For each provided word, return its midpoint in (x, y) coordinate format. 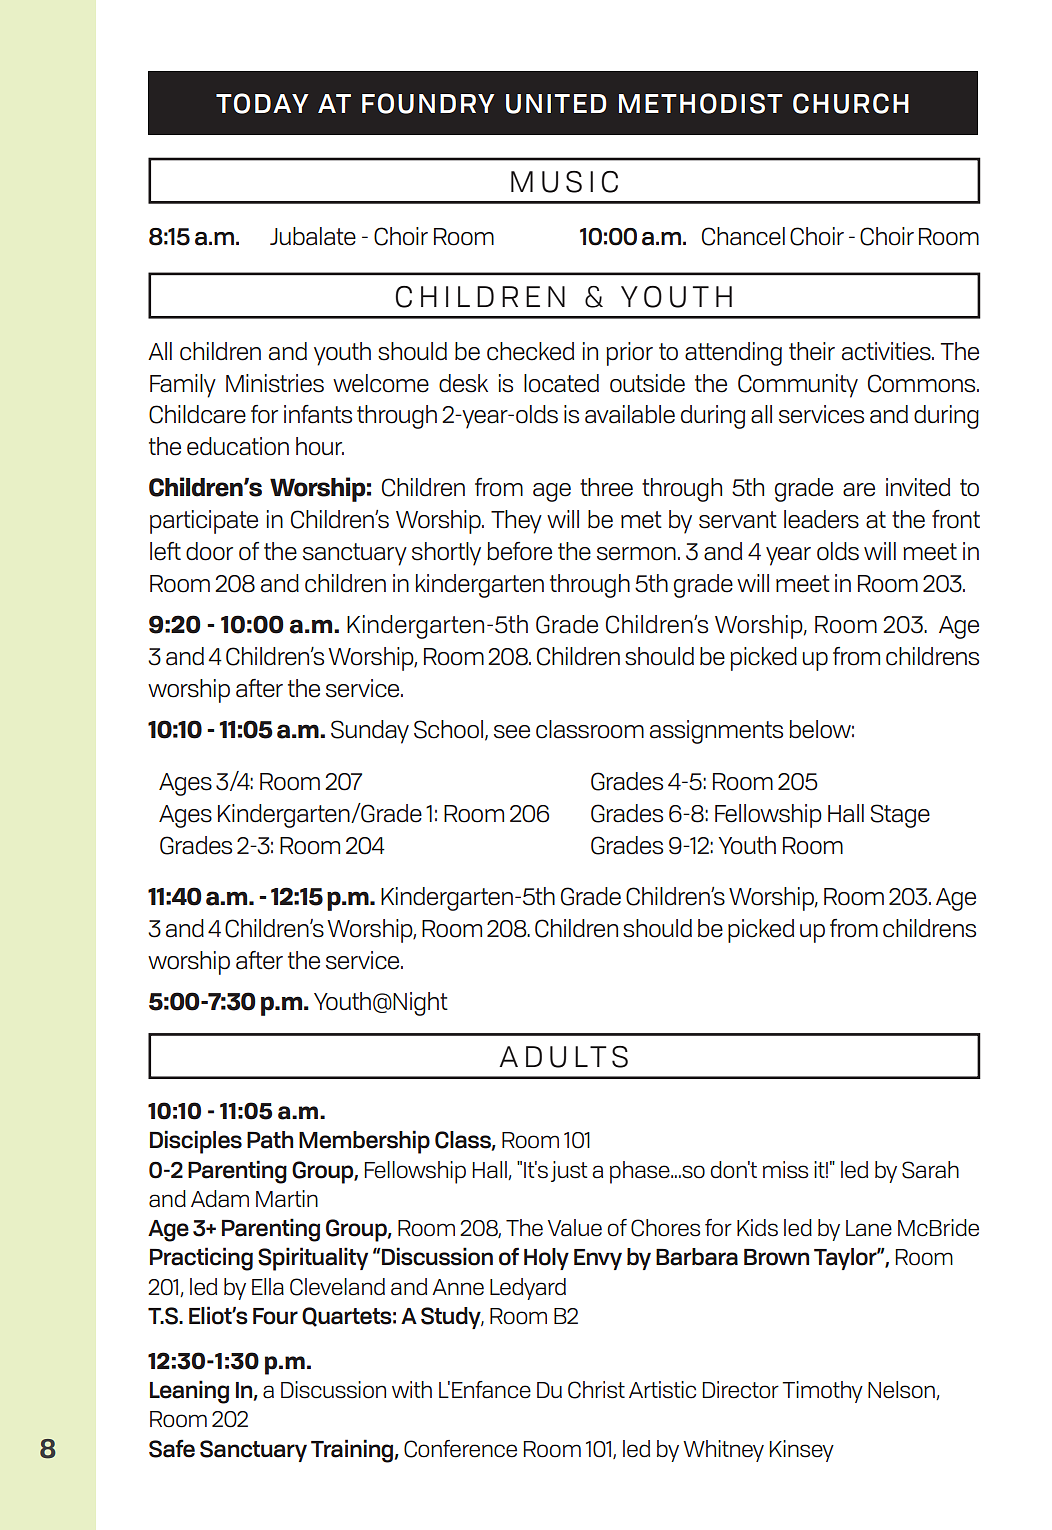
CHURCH (851, 103)
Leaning (189, 1392)
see (512, 732)
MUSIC (564, 182)
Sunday (370, 732)
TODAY (262, 103)
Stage (900, 816)
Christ (596, 1390)
